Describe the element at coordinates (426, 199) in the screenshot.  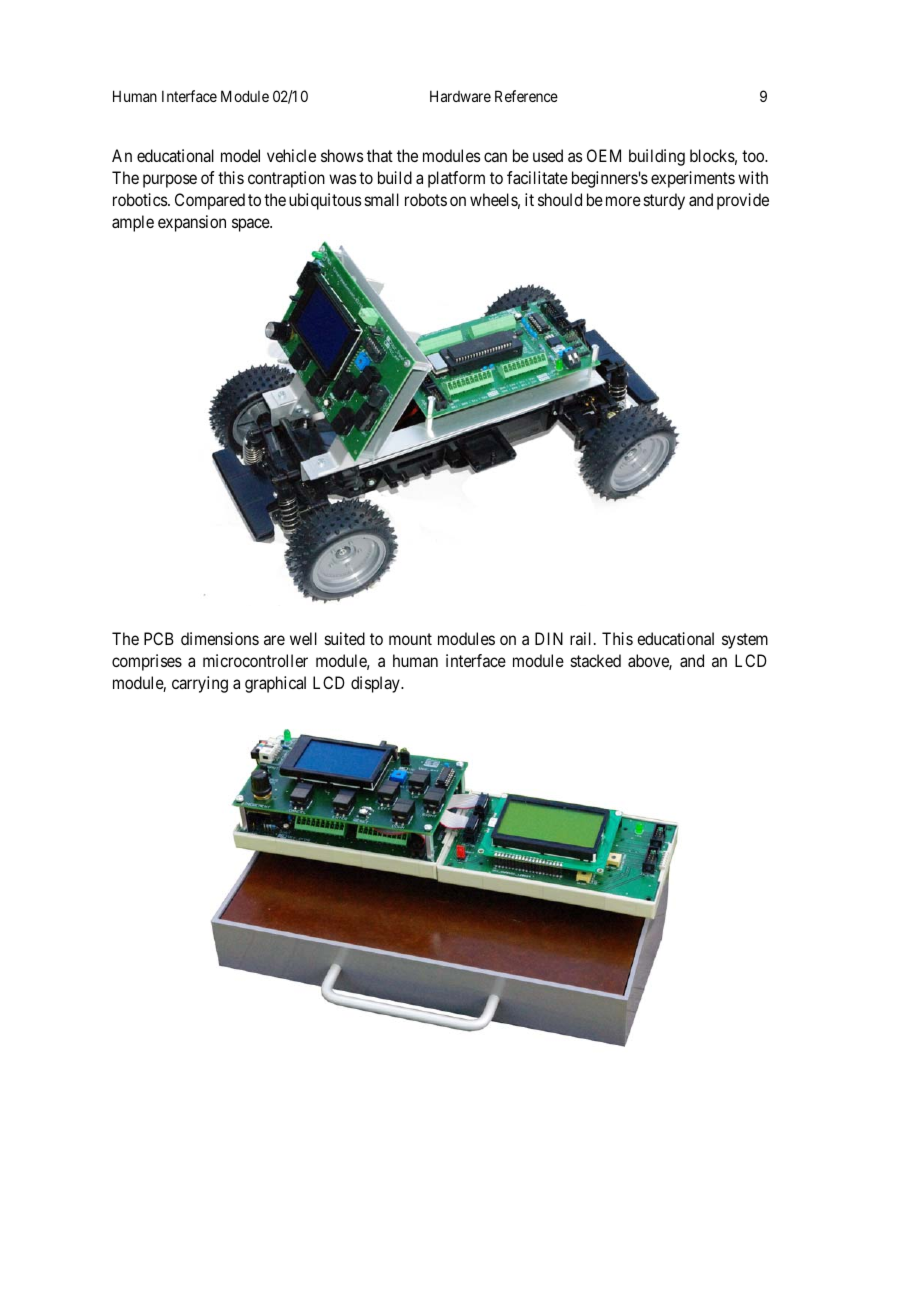
I see `robots` at that location.
